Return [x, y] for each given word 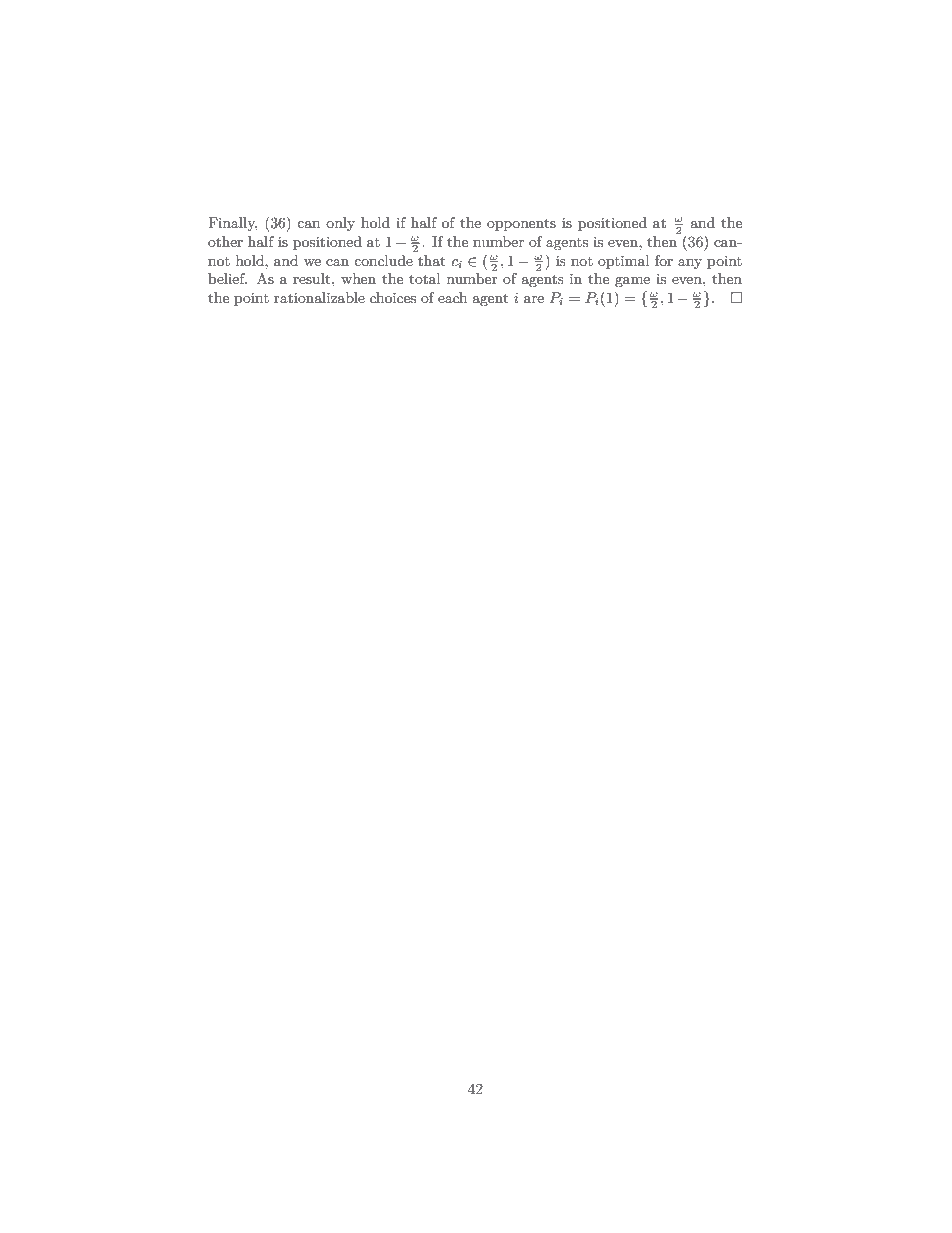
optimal [623, 262]
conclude [383, 260]
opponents [521, 224]
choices [393, 297]
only [340, 224]
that [431, 260]
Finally [232, 224]
